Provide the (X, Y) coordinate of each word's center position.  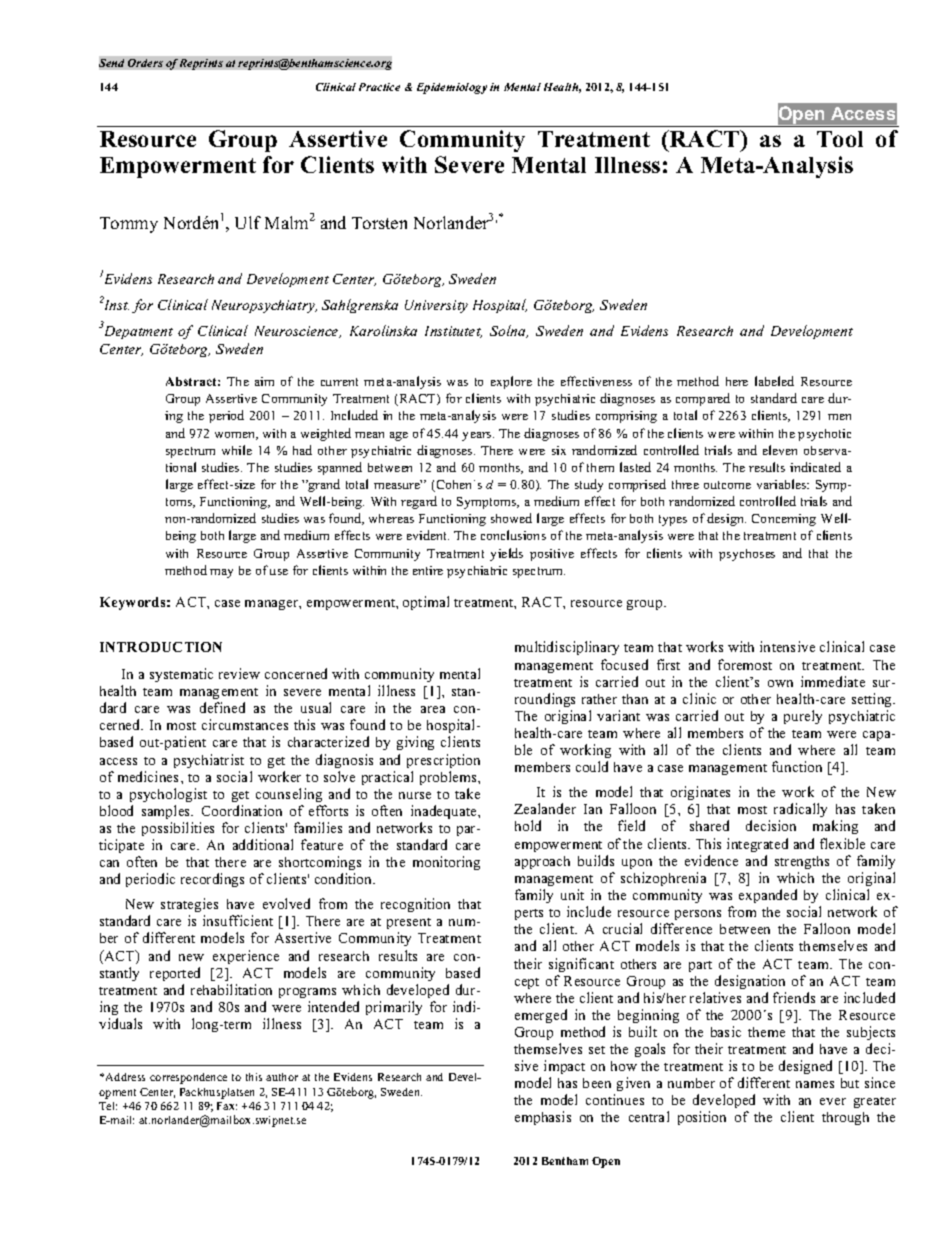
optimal (426, 603)
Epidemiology (452, 88)
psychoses (747, 555)
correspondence (188, 1078)
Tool (840, 139)
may (221, 573)
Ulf (248, 222)
